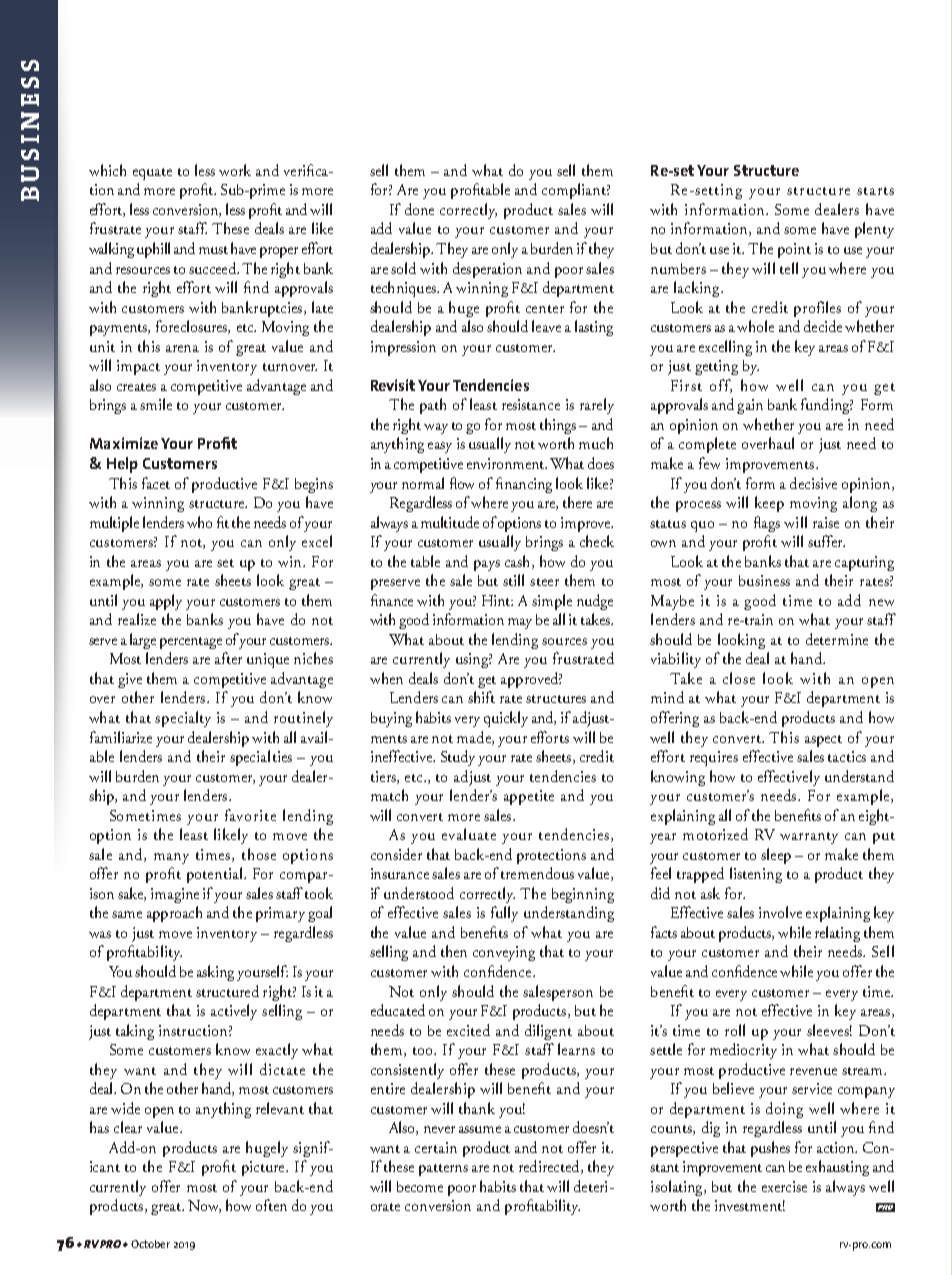 Image resolution: width=952 pixels, height=1275 pixels. What do you see at coordinates (450, 522) in the screenshot?
I see `multitude` at bounding box center [450, 522].
